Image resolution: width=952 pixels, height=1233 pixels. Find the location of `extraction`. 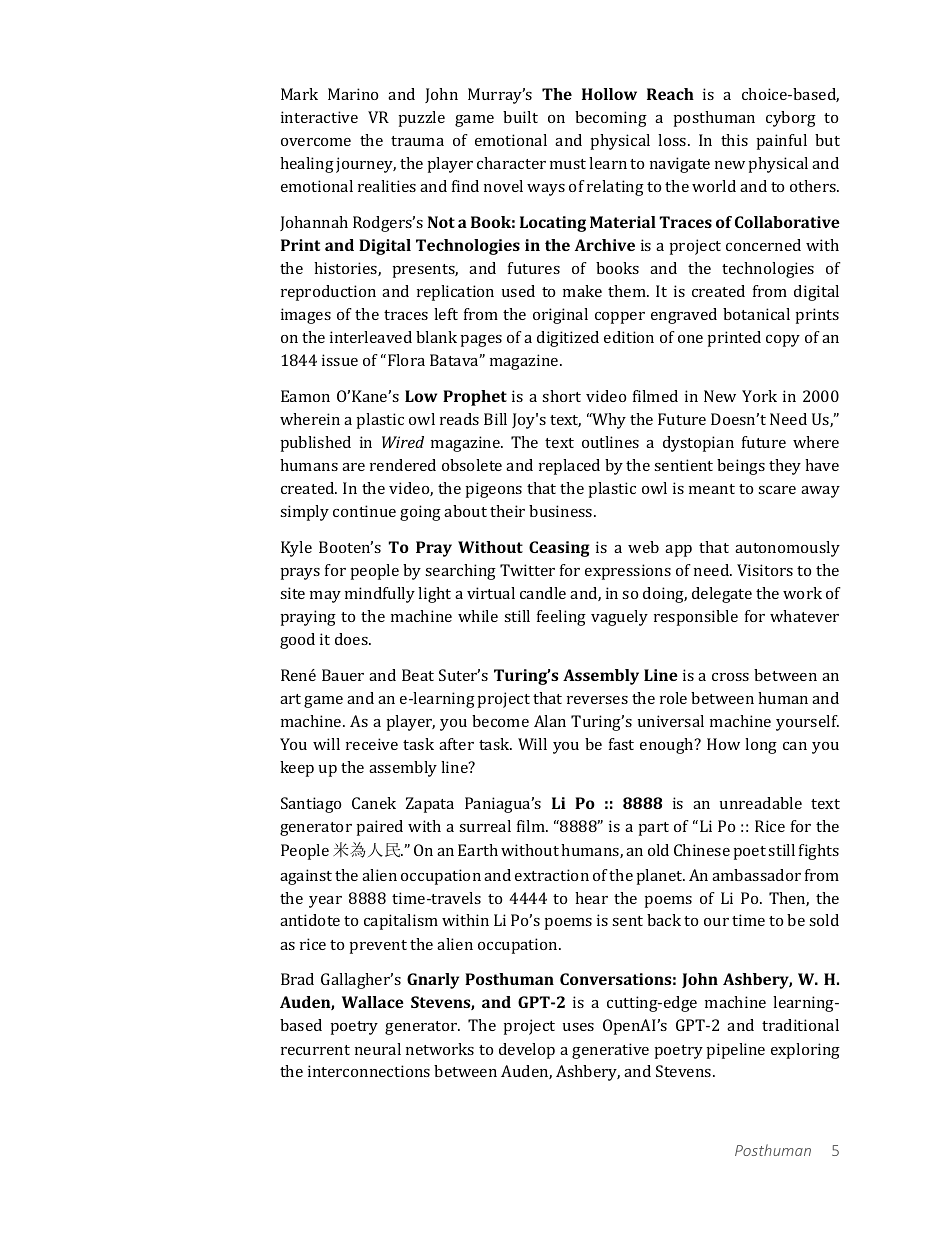

extraction is located at coordinates (552, 875).
